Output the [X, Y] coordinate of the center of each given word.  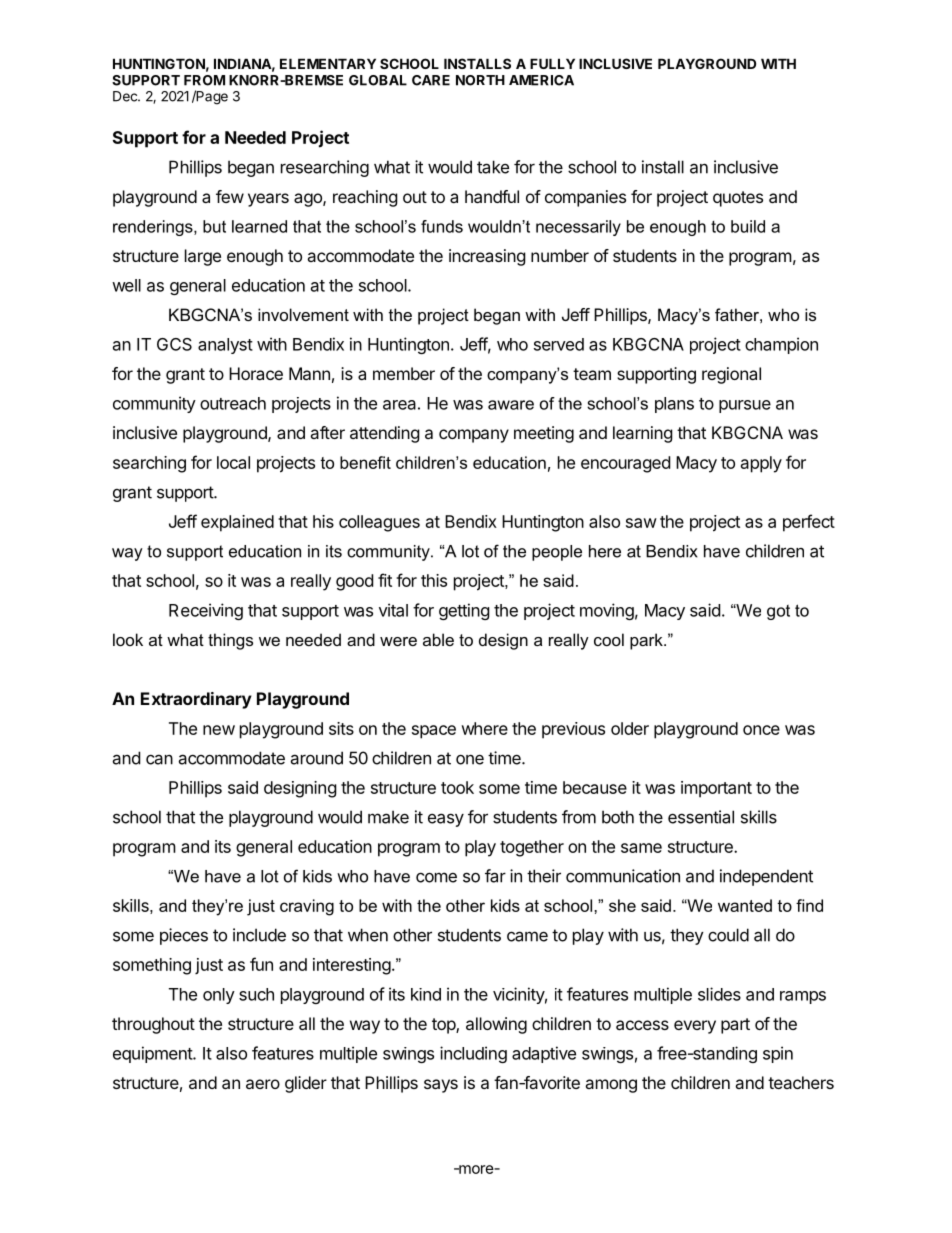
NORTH [480, 80]
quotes [738, 199]
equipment [153, 1054]
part [735, 1026]
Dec [126, 96]
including [473, 1054]
